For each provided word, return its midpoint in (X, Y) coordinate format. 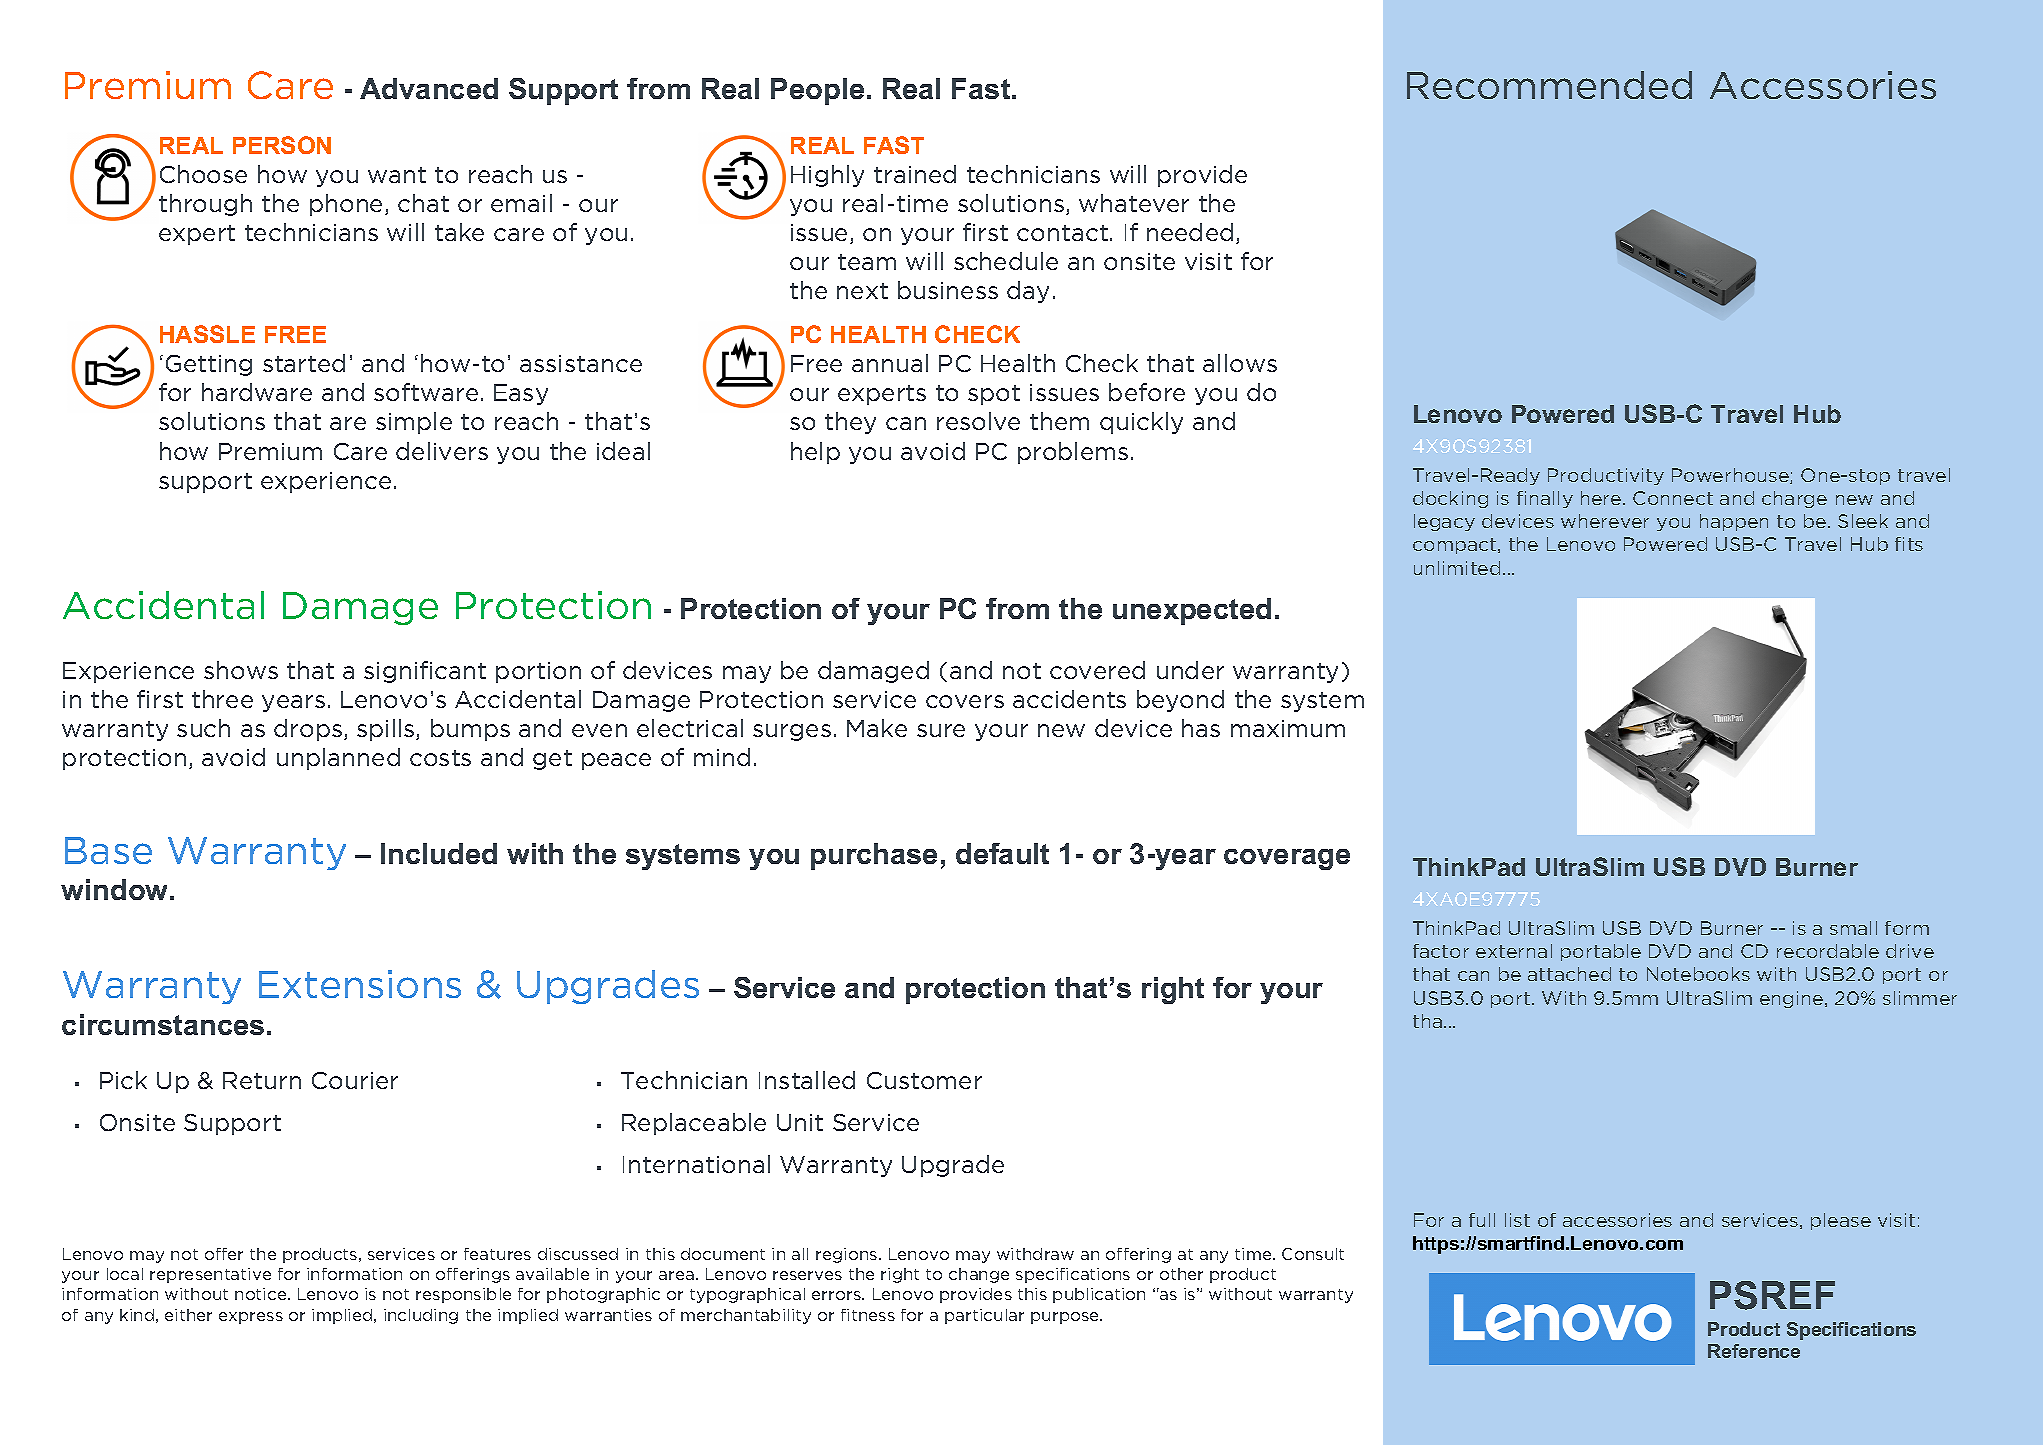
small (1853, 928)
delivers (442, 451)
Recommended (1549, 85)
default (1002, 853)
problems (1073, 453)
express (251, 1318)
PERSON (282, 145)
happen (1734, 522)
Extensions (360, 984)
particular (984, 1316)
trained (915, 174)
